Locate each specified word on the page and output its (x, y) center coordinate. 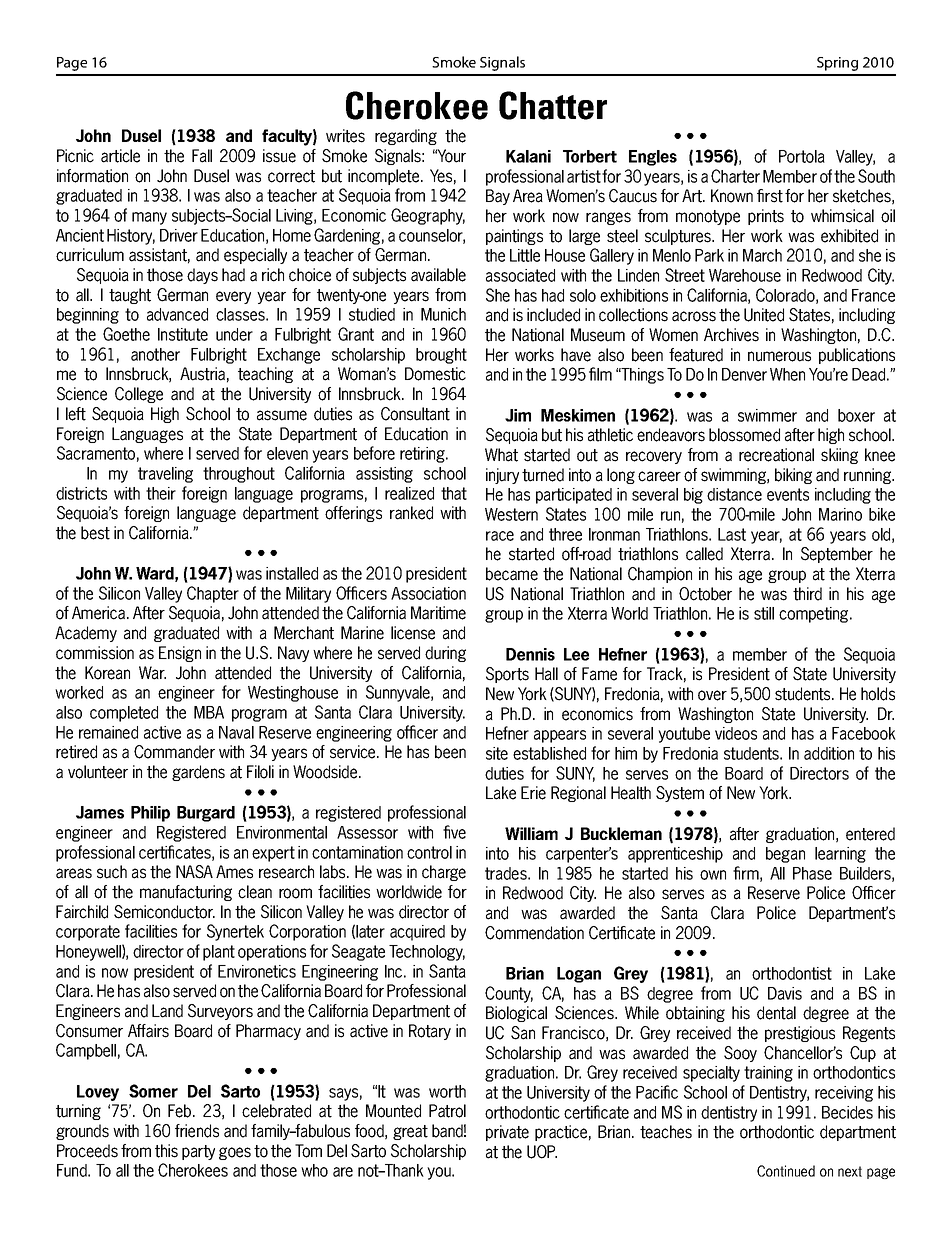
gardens (198, 773)
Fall (202, 156)
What (501, 455)
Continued (786, 1171)
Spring (837, 64)
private (507, 1133)
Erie (533, 793)
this (166, 1151)
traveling (165, 475)
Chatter (553, 105)
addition (829, 753)
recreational (776, 455)
